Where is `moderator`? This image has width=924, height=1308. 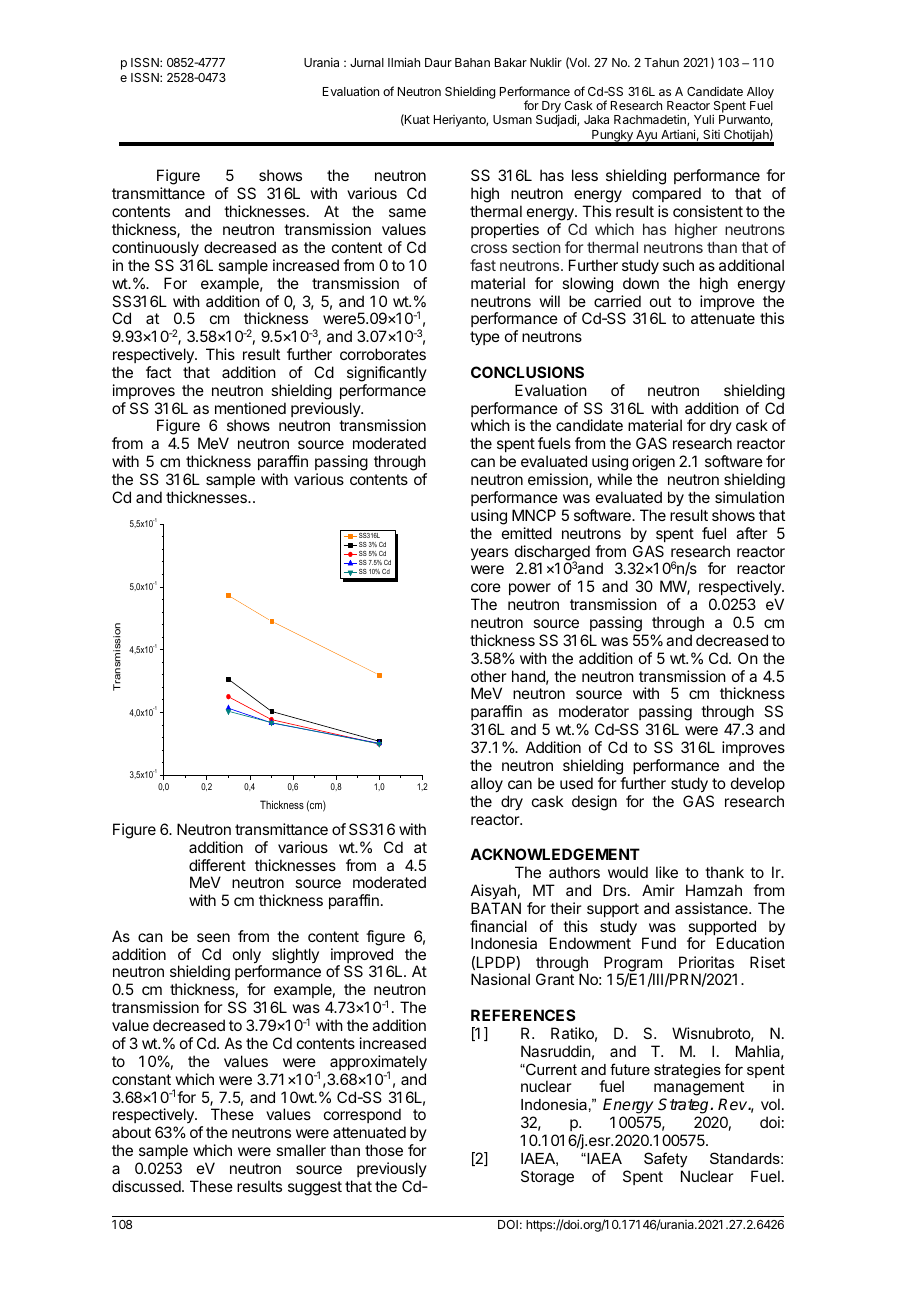
moderator is located at coordinates (594, 711).
